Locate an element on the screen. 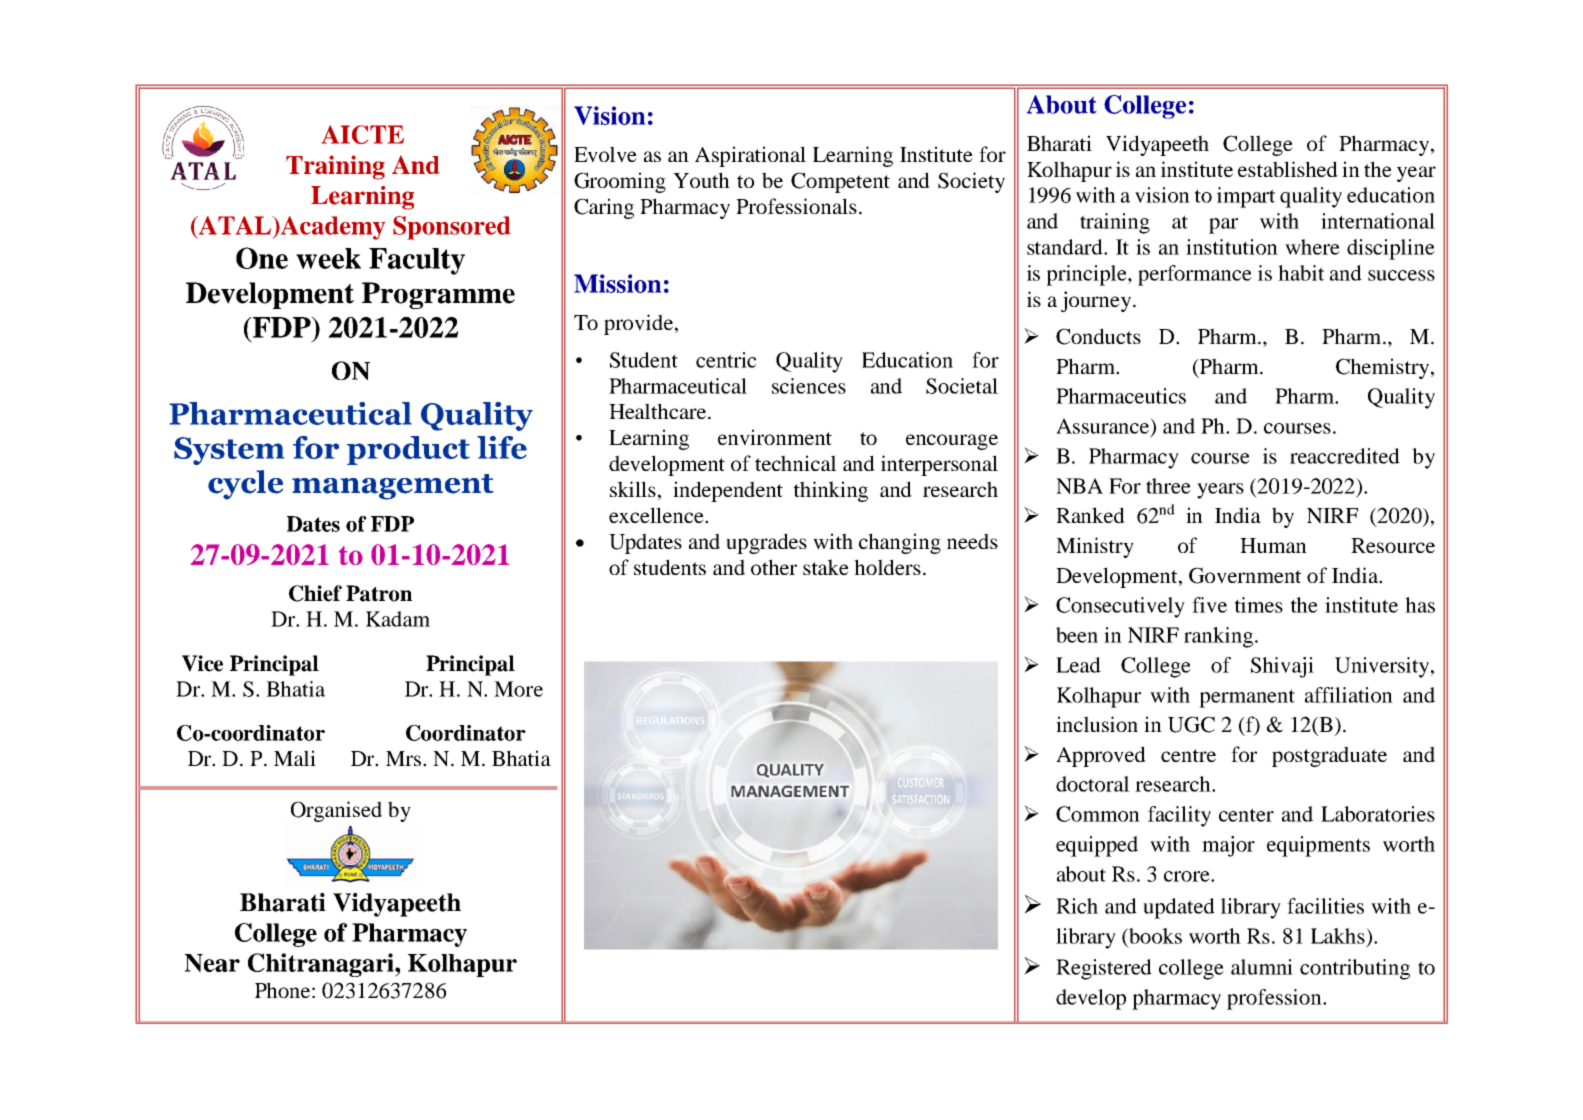  Patron is located at coordinates (379, 593).
